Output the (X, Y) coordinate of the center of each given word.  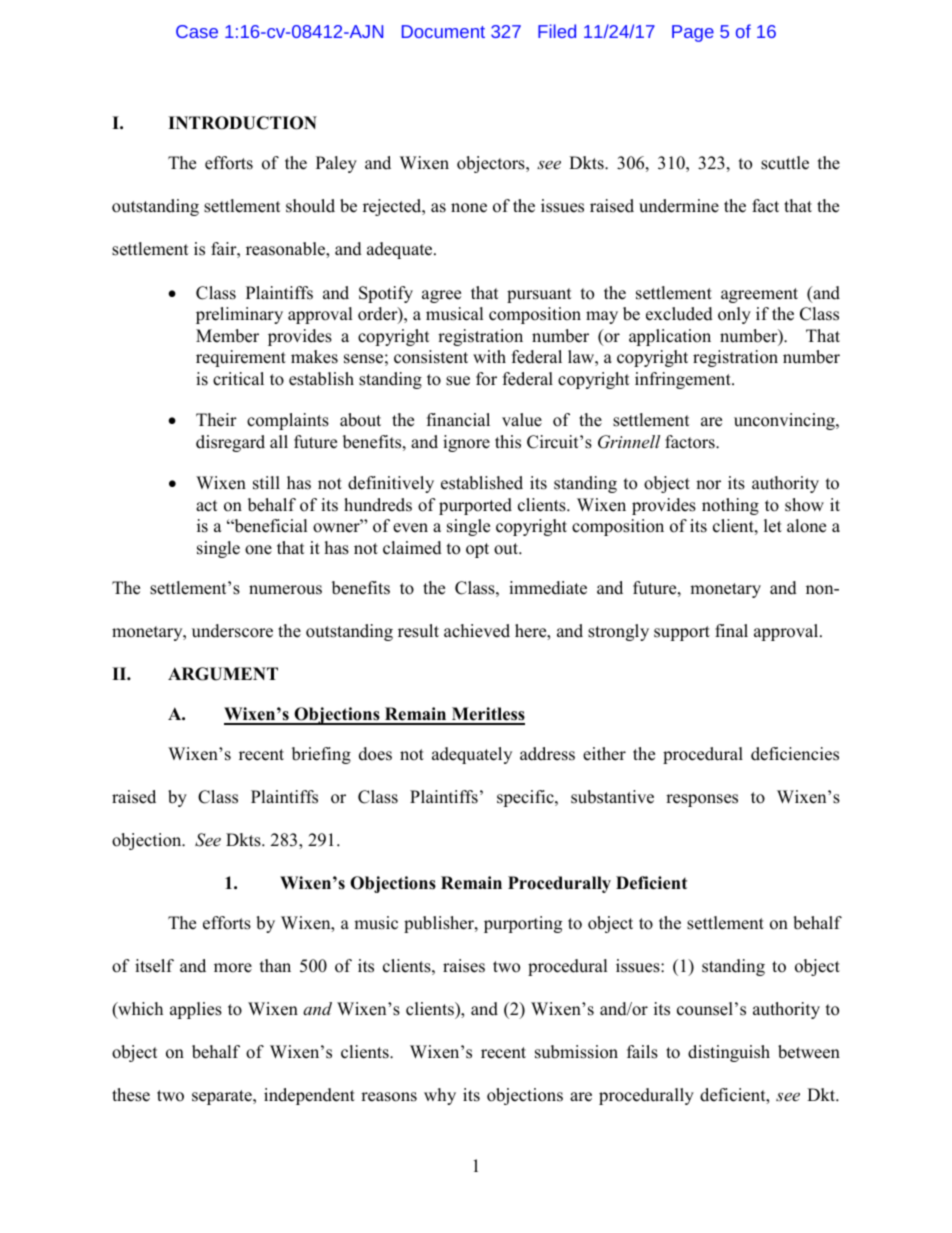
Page (693, 33)
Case (197, 31)
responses (702, 800)
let (773, 526)
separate (223, 1097)
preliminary (239, 315)
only (734, 315)
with (489, 356)
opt (477, 550)
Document (443, 31)
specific (526, 798)
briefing (321, 755)
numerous (285, 590)
